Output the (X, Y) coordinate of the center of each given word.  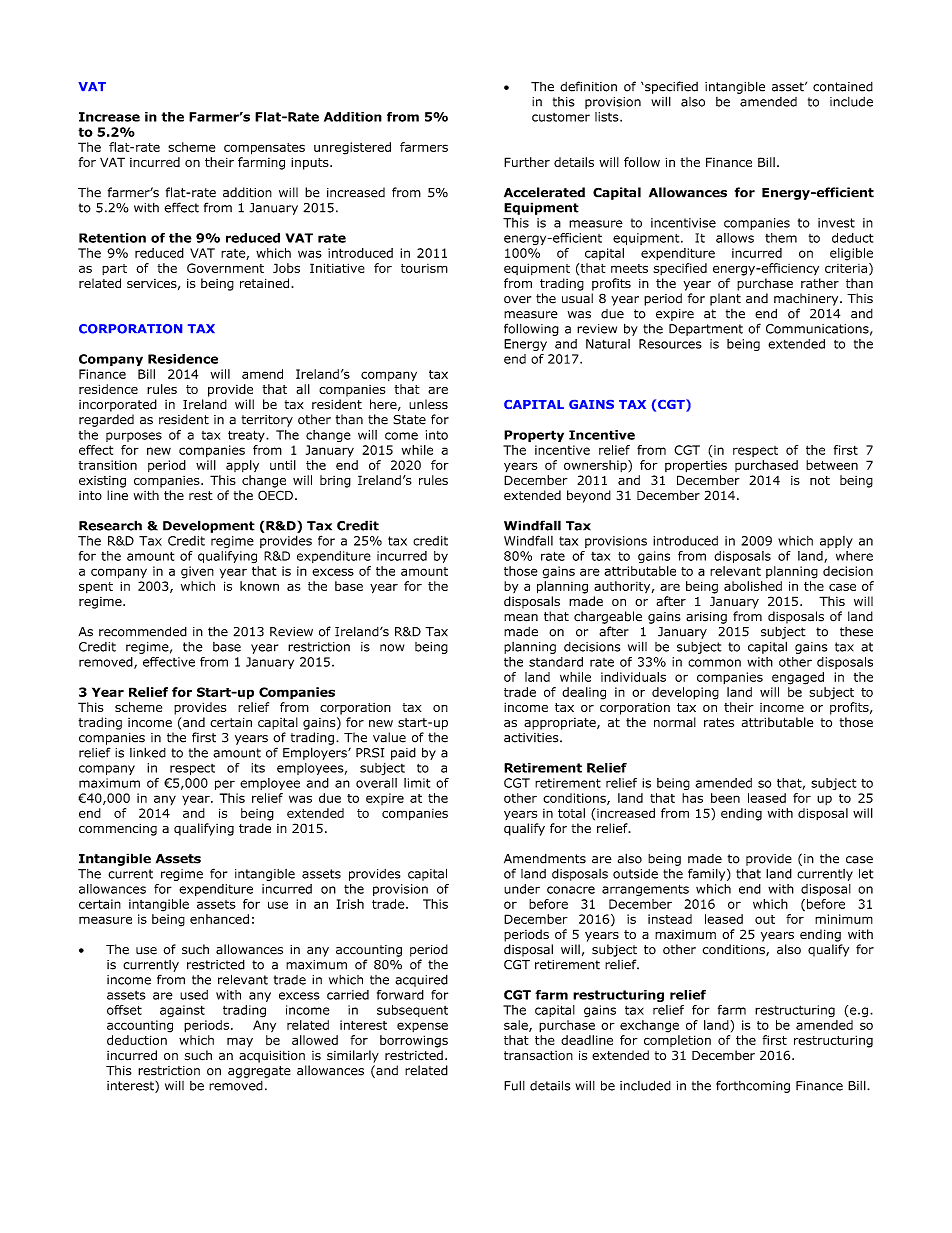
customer (561, 117)
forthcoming (753, 1086)
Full (514, 1085)
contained (843, 87)
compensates (264, 149)
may (240, 1042)
